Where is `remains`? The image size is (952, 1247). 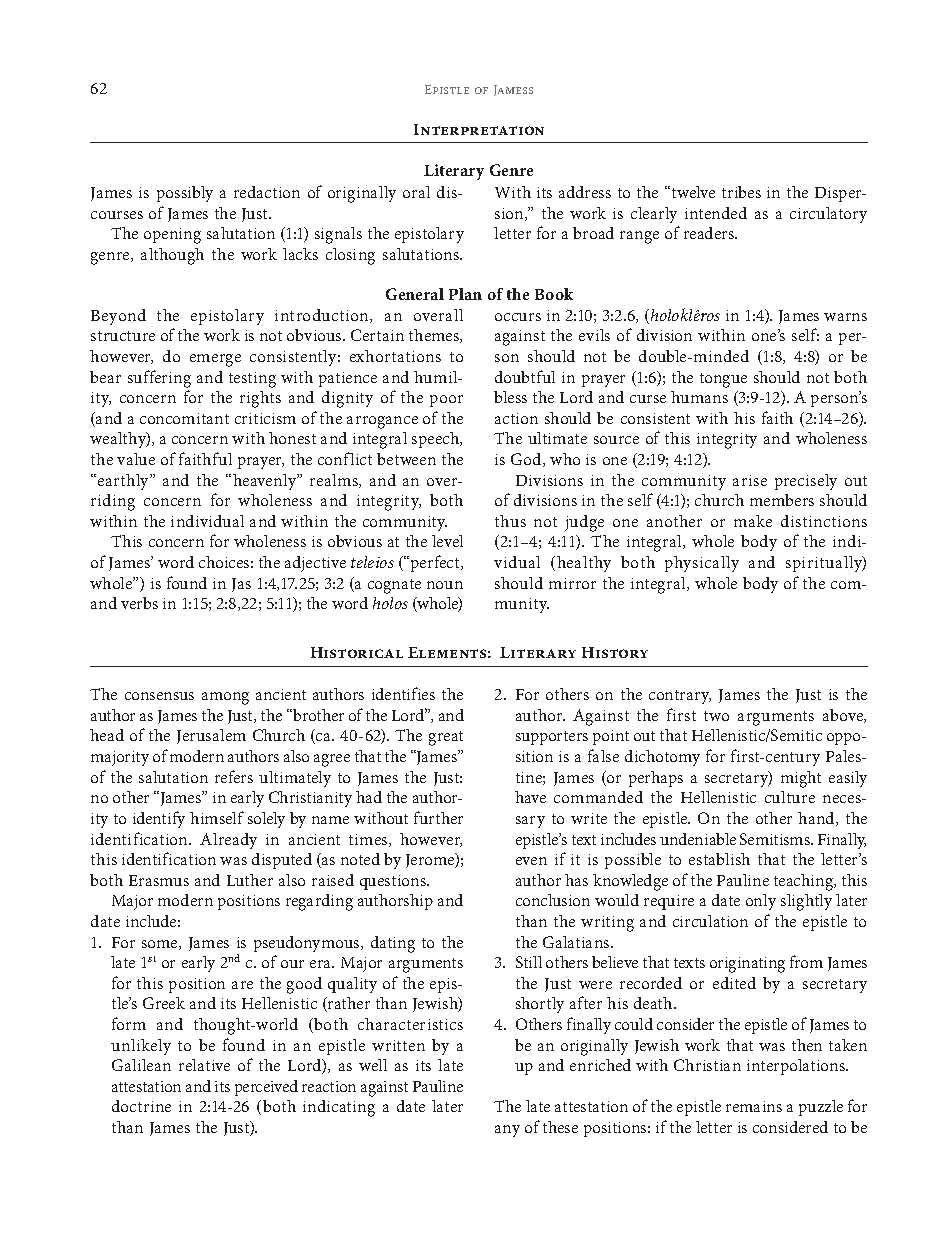 remains is located at coordinates (754, 1106).
